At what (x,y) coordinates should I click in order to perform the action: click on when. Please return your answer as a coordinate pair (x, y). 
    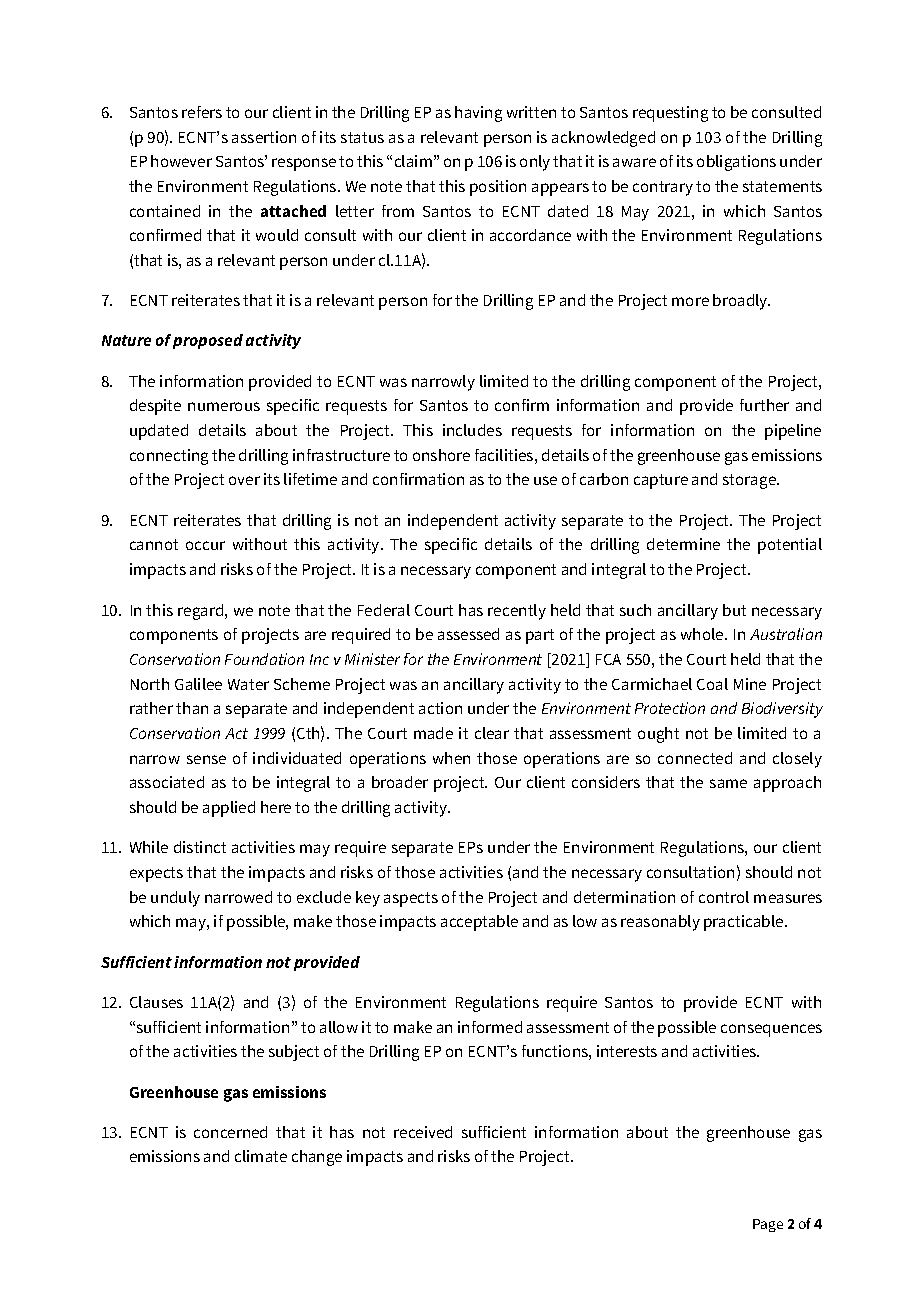
    Looking at the image, I should click on (451, 758).
